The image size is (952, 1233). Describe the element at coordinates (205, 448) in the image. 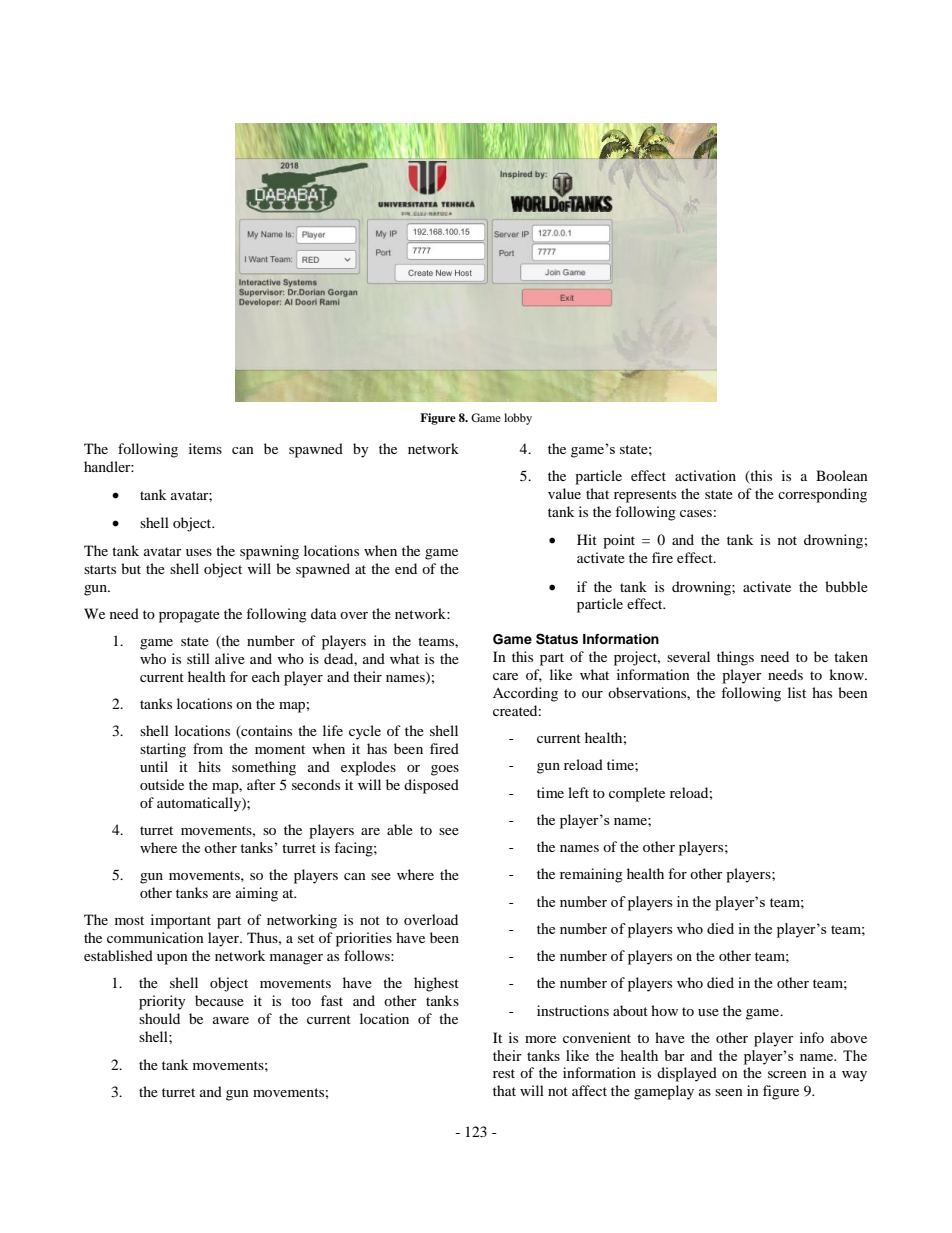

I see `items` at that location.
